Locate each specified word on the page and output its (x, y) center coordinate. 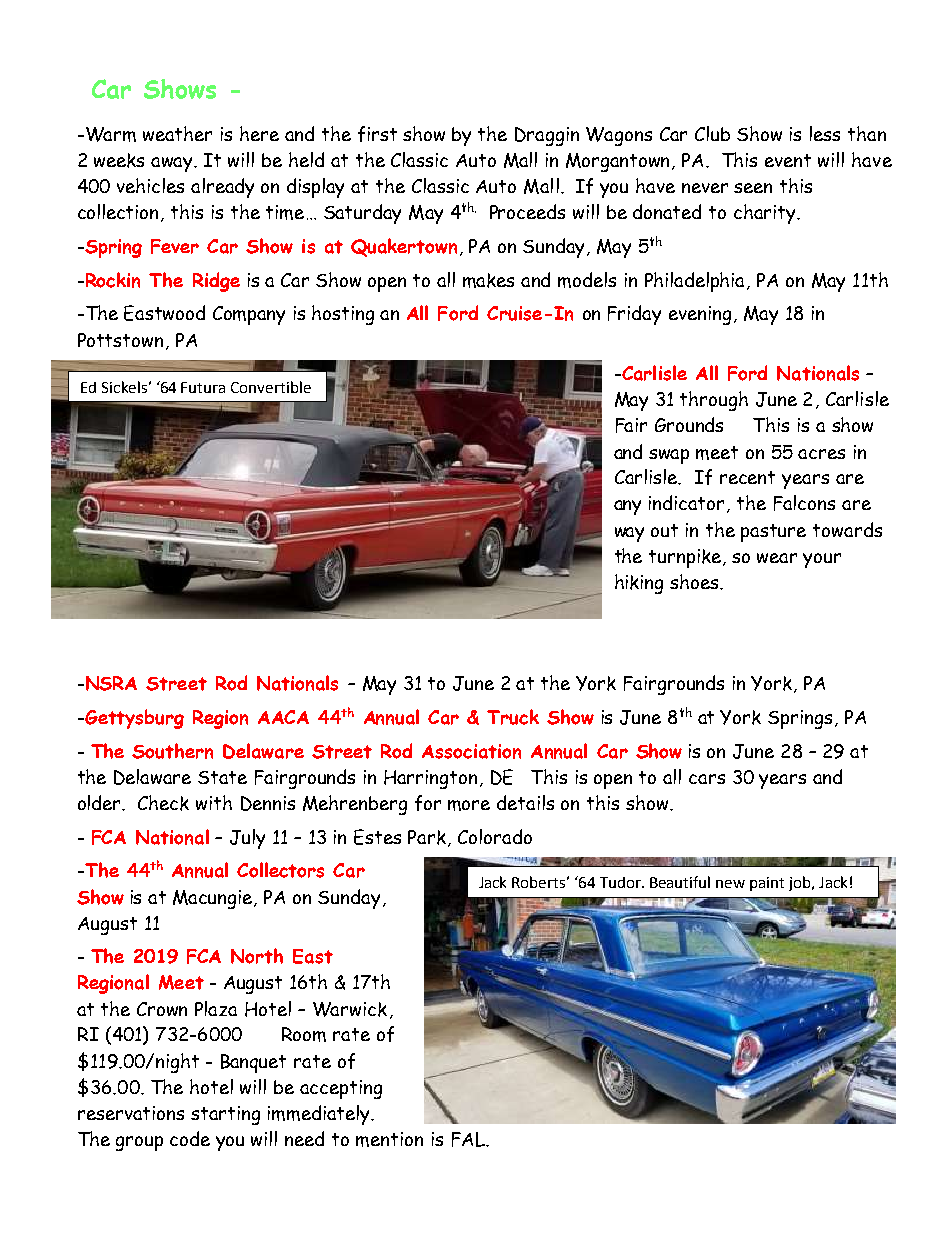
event (788, 160)
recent (747, 477)
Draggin (547, 136)
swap (669, 456)
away (173, 164)
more (469, 805)
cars (707, 779)
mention (389, 1139)
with (214, 802)
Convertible (271, 387)
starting (225, 1115)
